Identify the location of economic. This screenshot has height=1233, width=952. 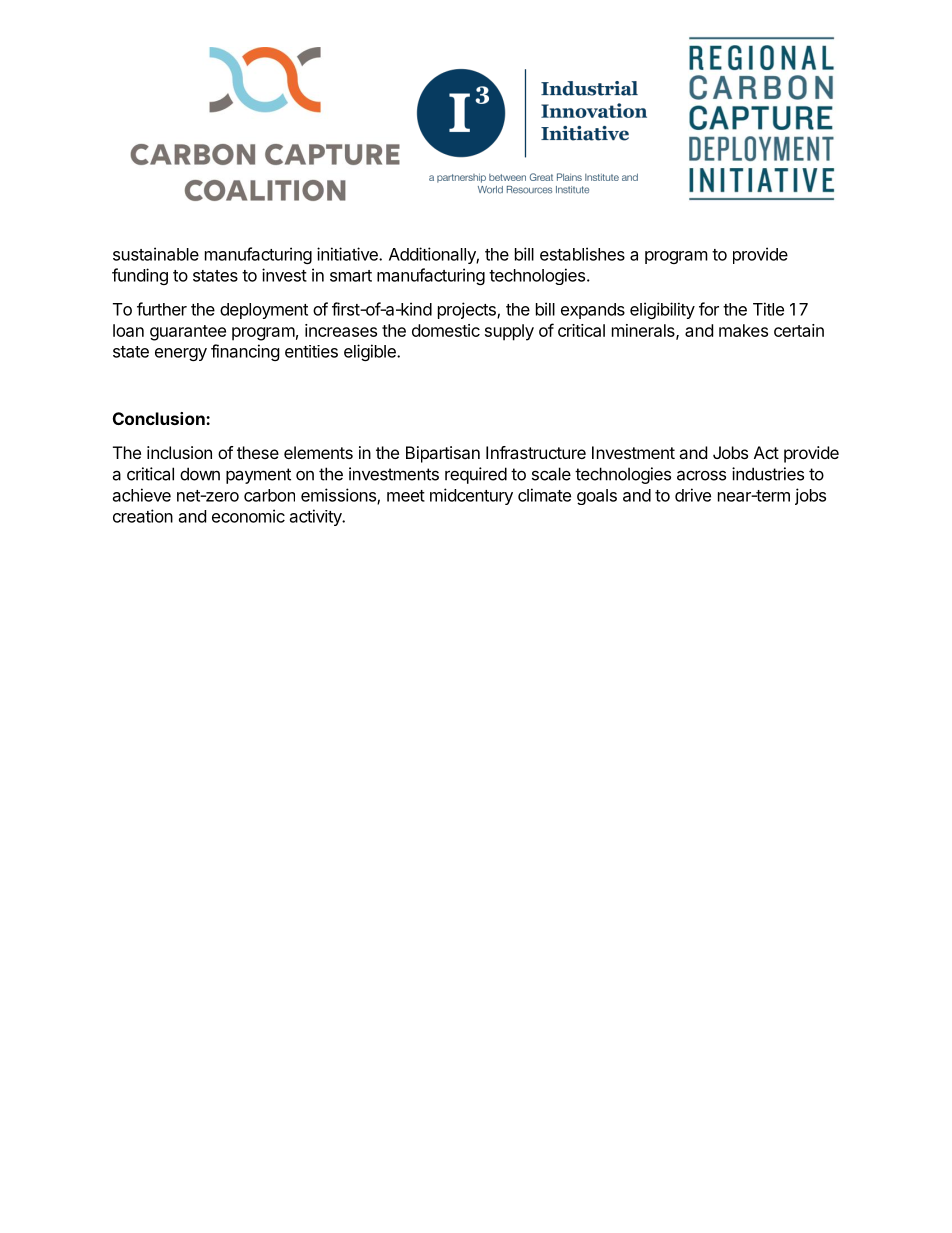
(248, 516).
